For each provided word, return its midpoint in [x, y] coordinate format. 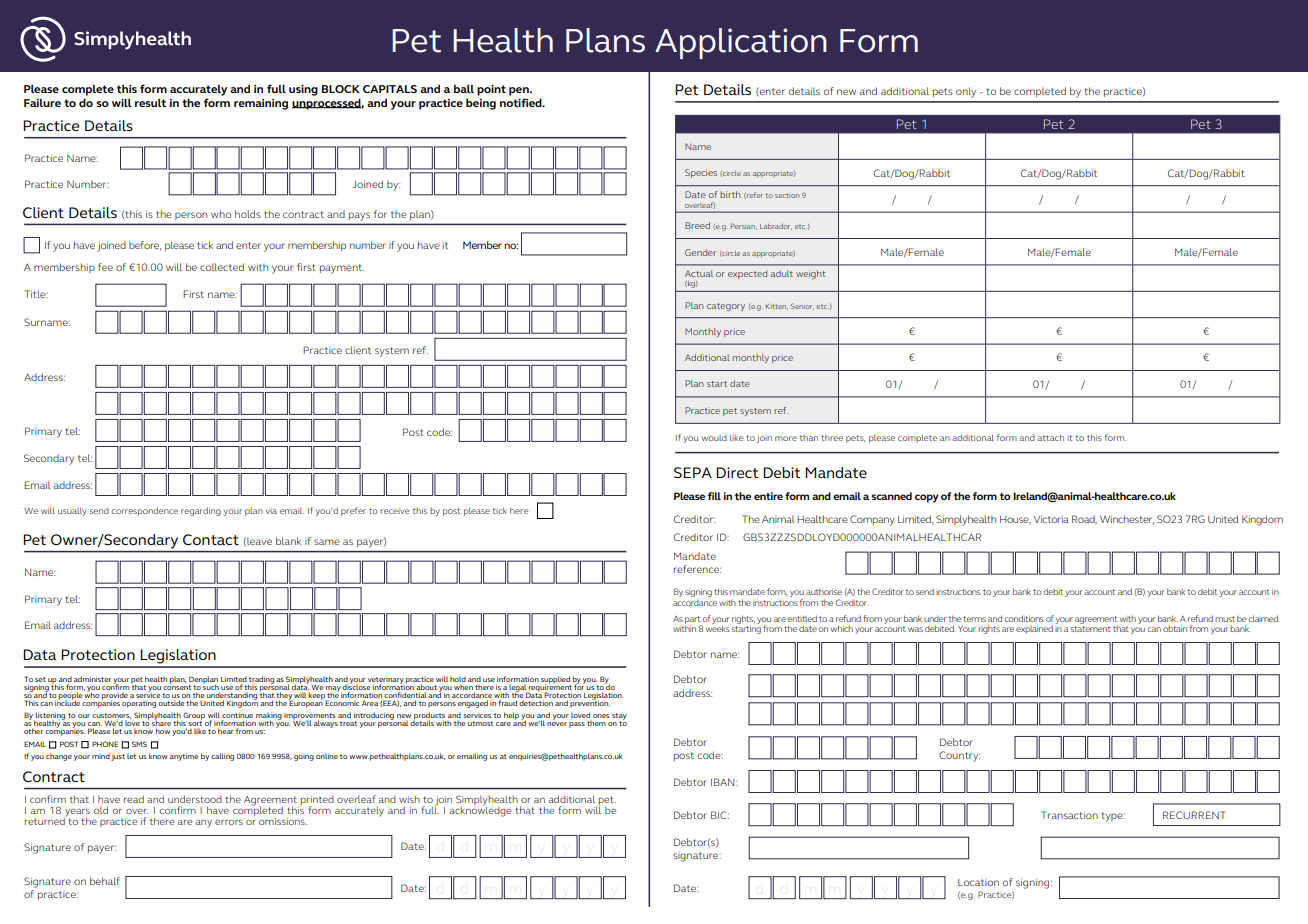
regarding [201, 511]
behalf [105, 881]
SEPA [693, 472]
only [966, 92]
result [150, 102]
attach [1050, 437]
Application [741, 43]
